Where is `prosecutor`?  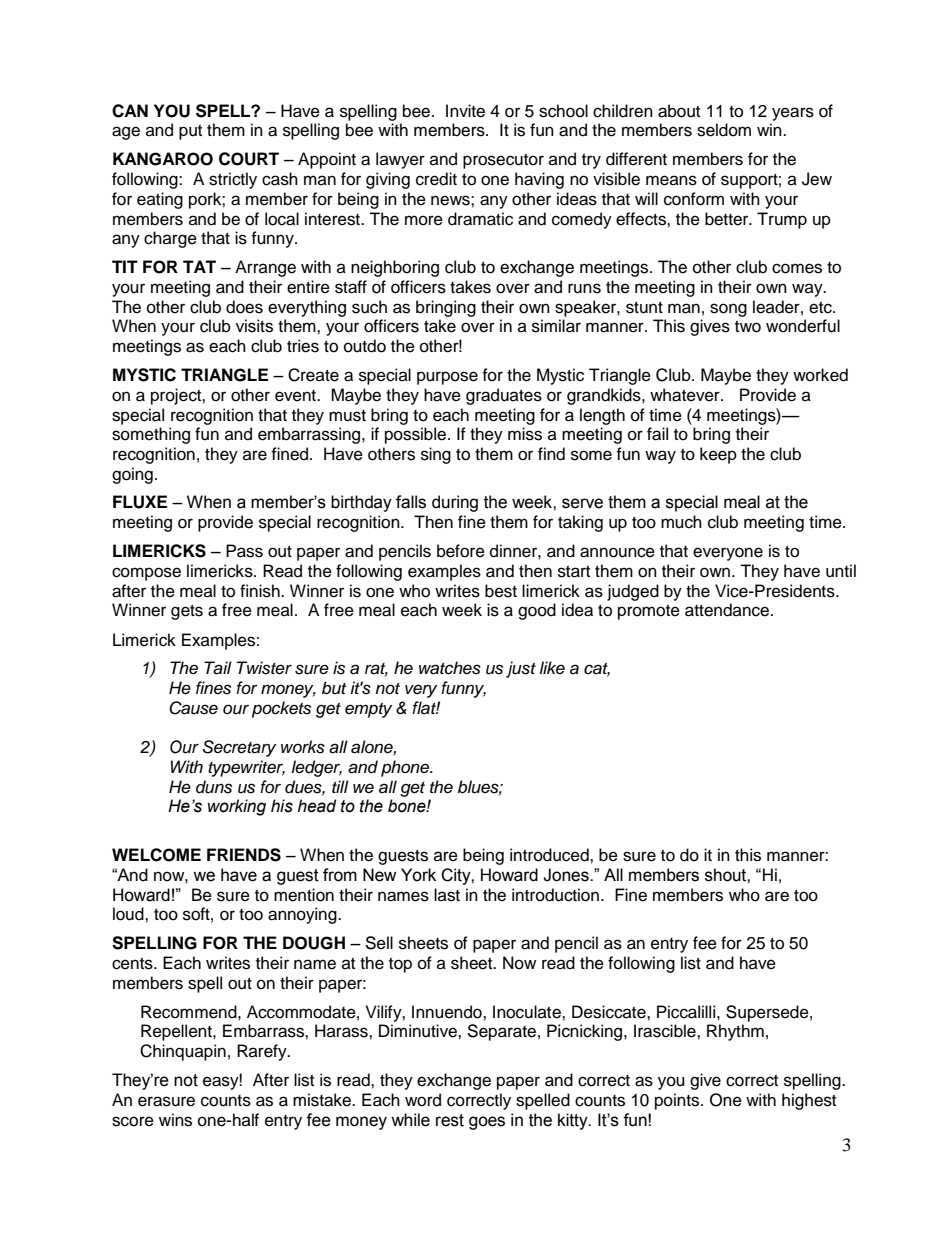
prosecutor is located at coordinates (503, 161).
